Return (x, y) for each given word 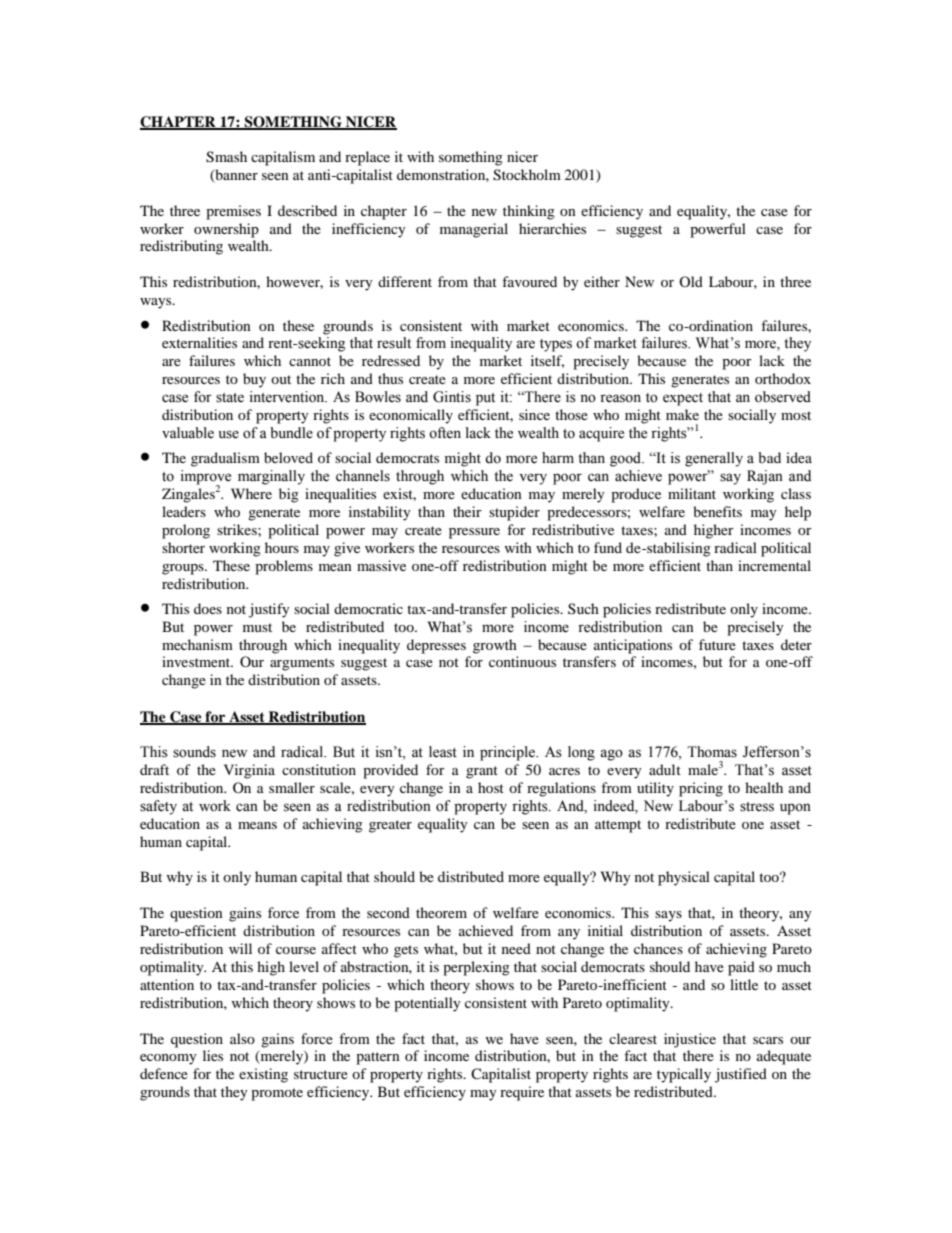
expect (683, 399)
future (717, 644)
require (522, 1093)
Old (691, 281)
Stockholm (527, 175)
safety (158, 807)
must (257, 627)
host (491, 787)
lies (213, 1055)
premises (233, 212)
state (230, 398)
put (485, 399)
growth (495, 646)
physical (684, 878)
